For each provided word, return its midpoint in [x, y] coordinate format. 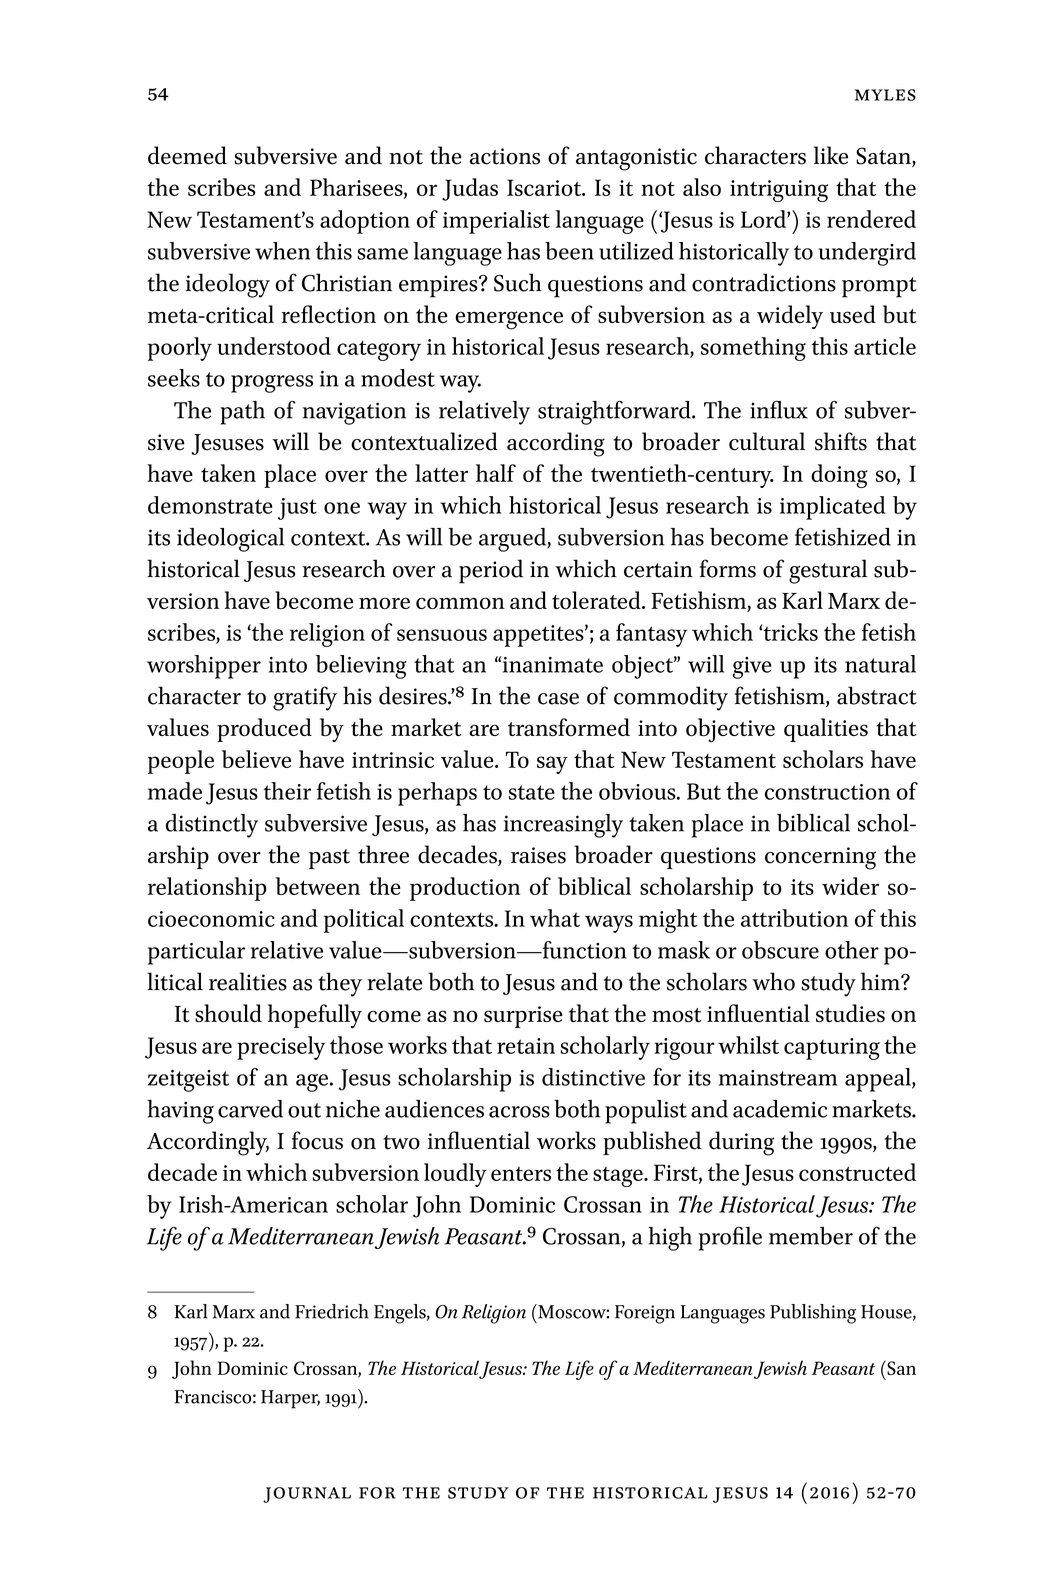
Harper [290, 1399]
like [831, 155]
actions [505, 156]
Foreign [645, 1314]
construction [827, 792]
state [532, 792]
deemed [187, 155]
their [287, 791]
